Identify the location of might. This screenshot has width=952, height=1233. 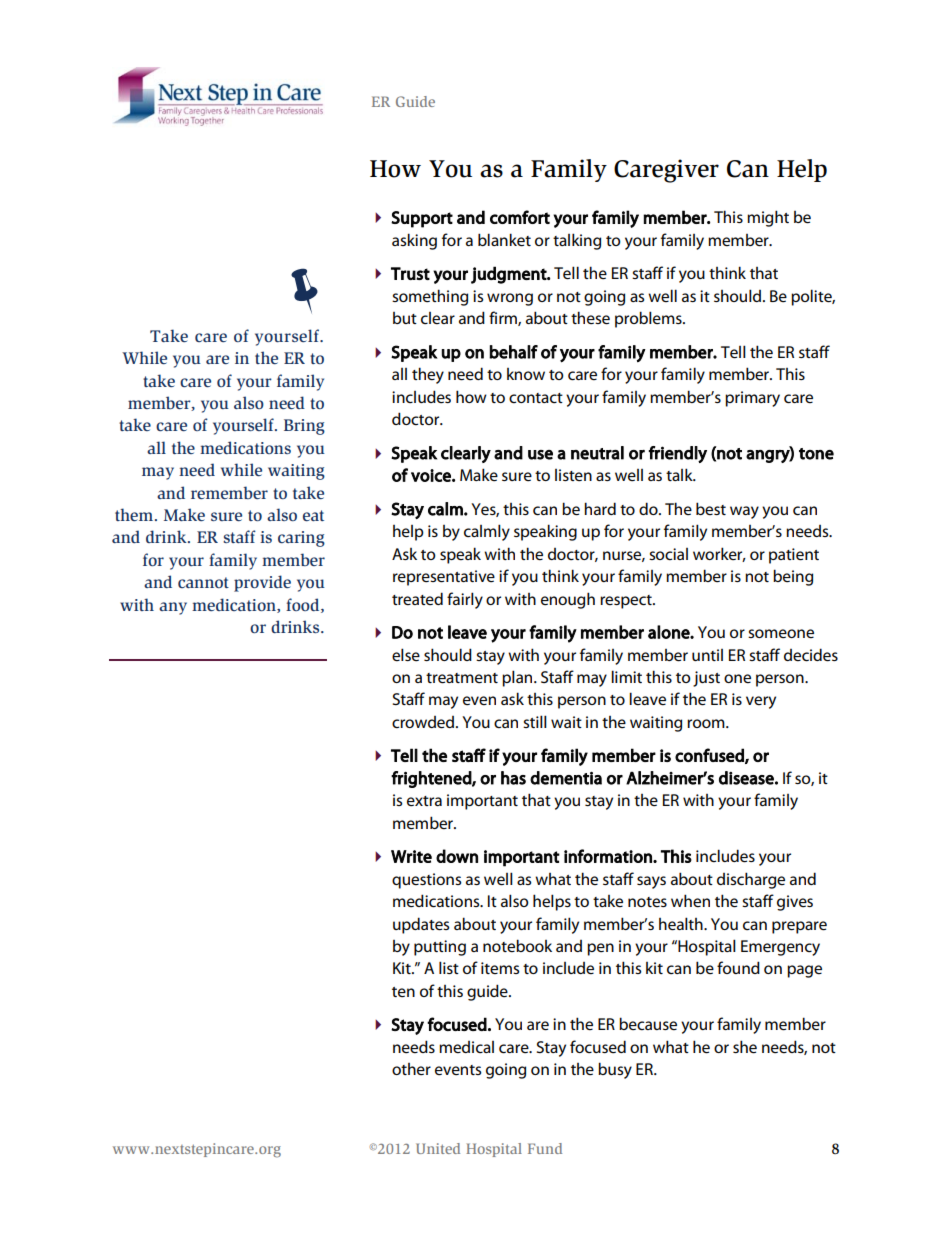
(768, 218).
